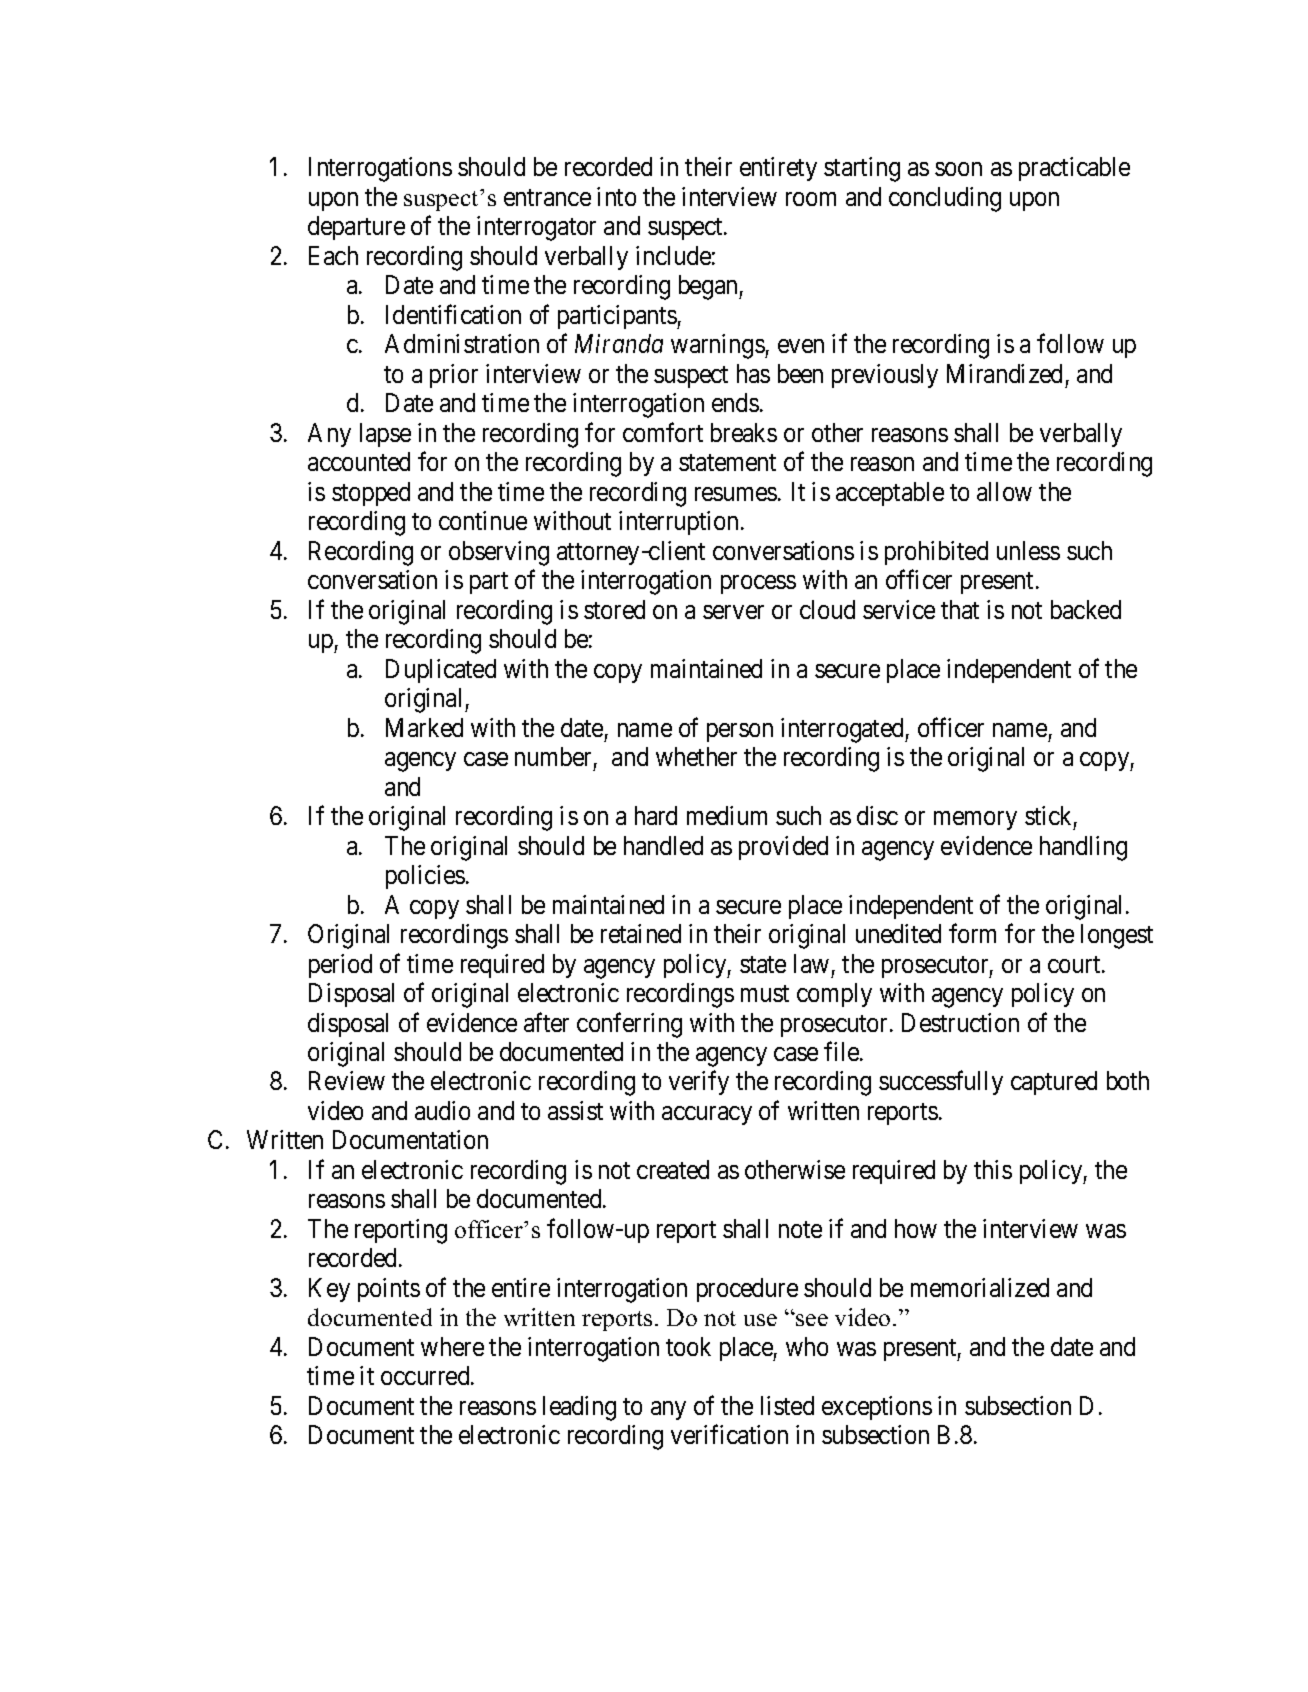 Image resolution: width=1308 pixels, height=1692 pixels. What do you see at coordinates (975, 820) in the image?
I see `memory` at bounding box center [975, 820].
